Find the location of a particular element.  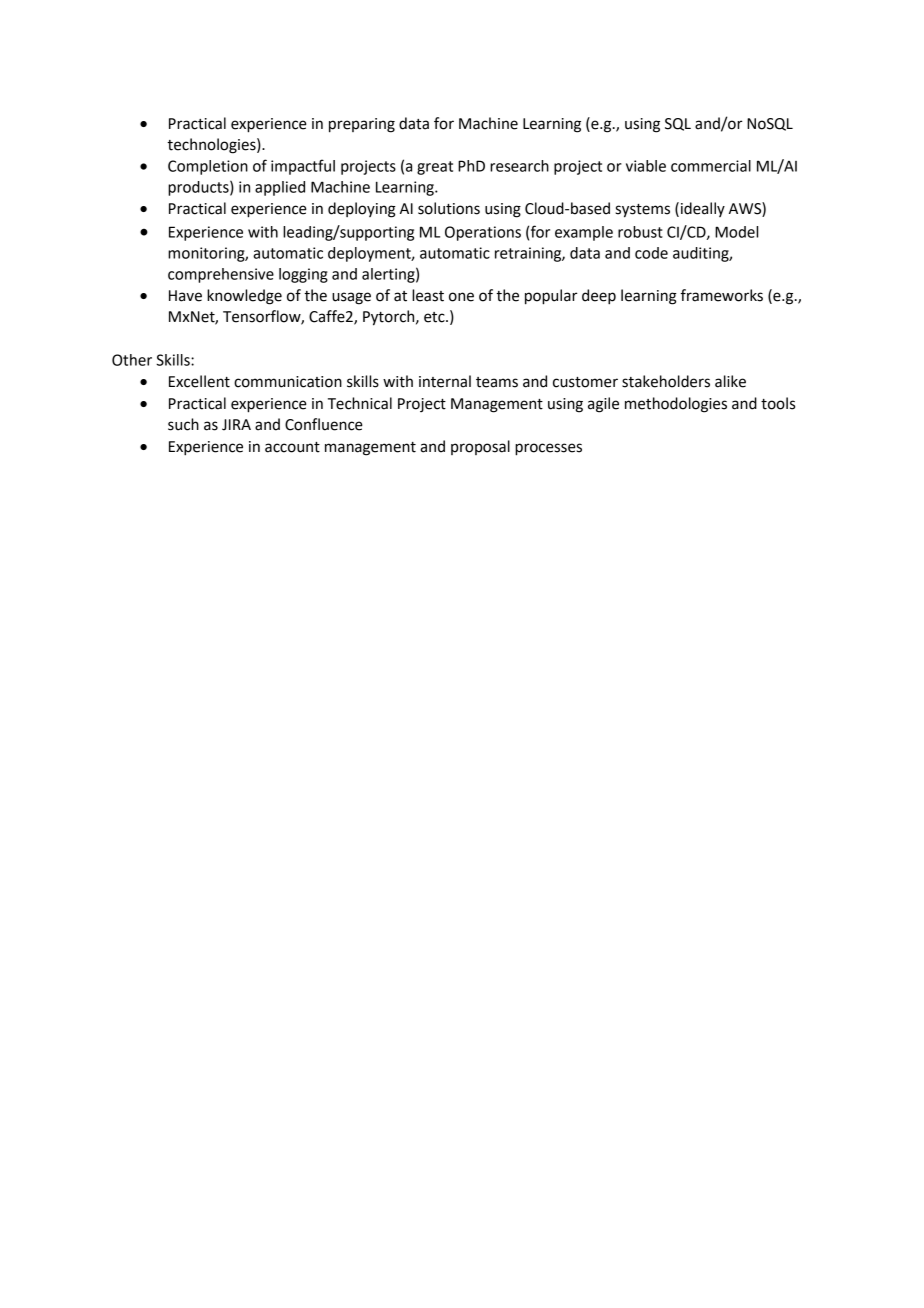

preparing is located at coordinates (362, 125).
